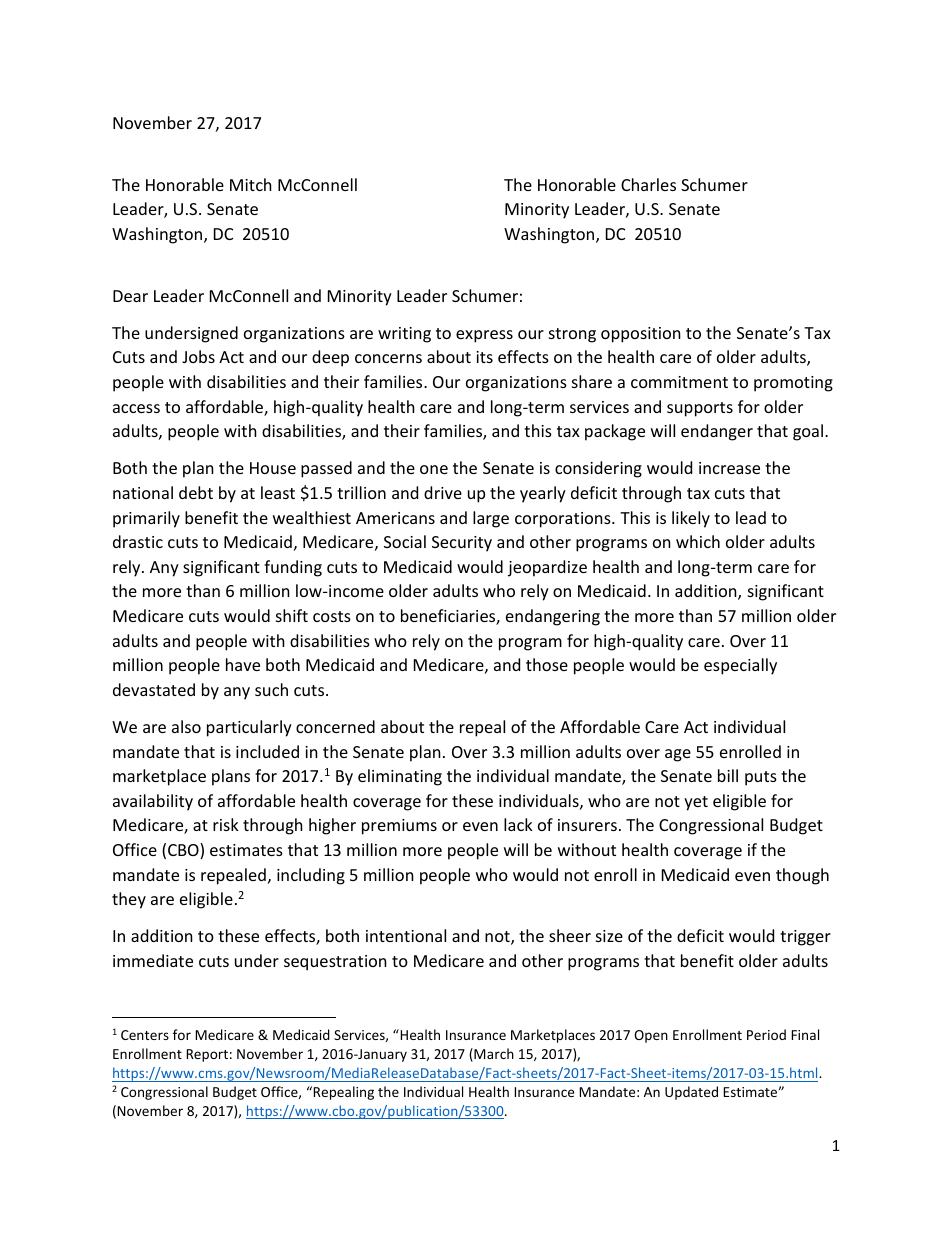 The width and height of the screenshot is (952, 1233). What do you see at coordinates (251, 184) in the screenshot?
I see `Mitch` at bounding box center [251, 184].
